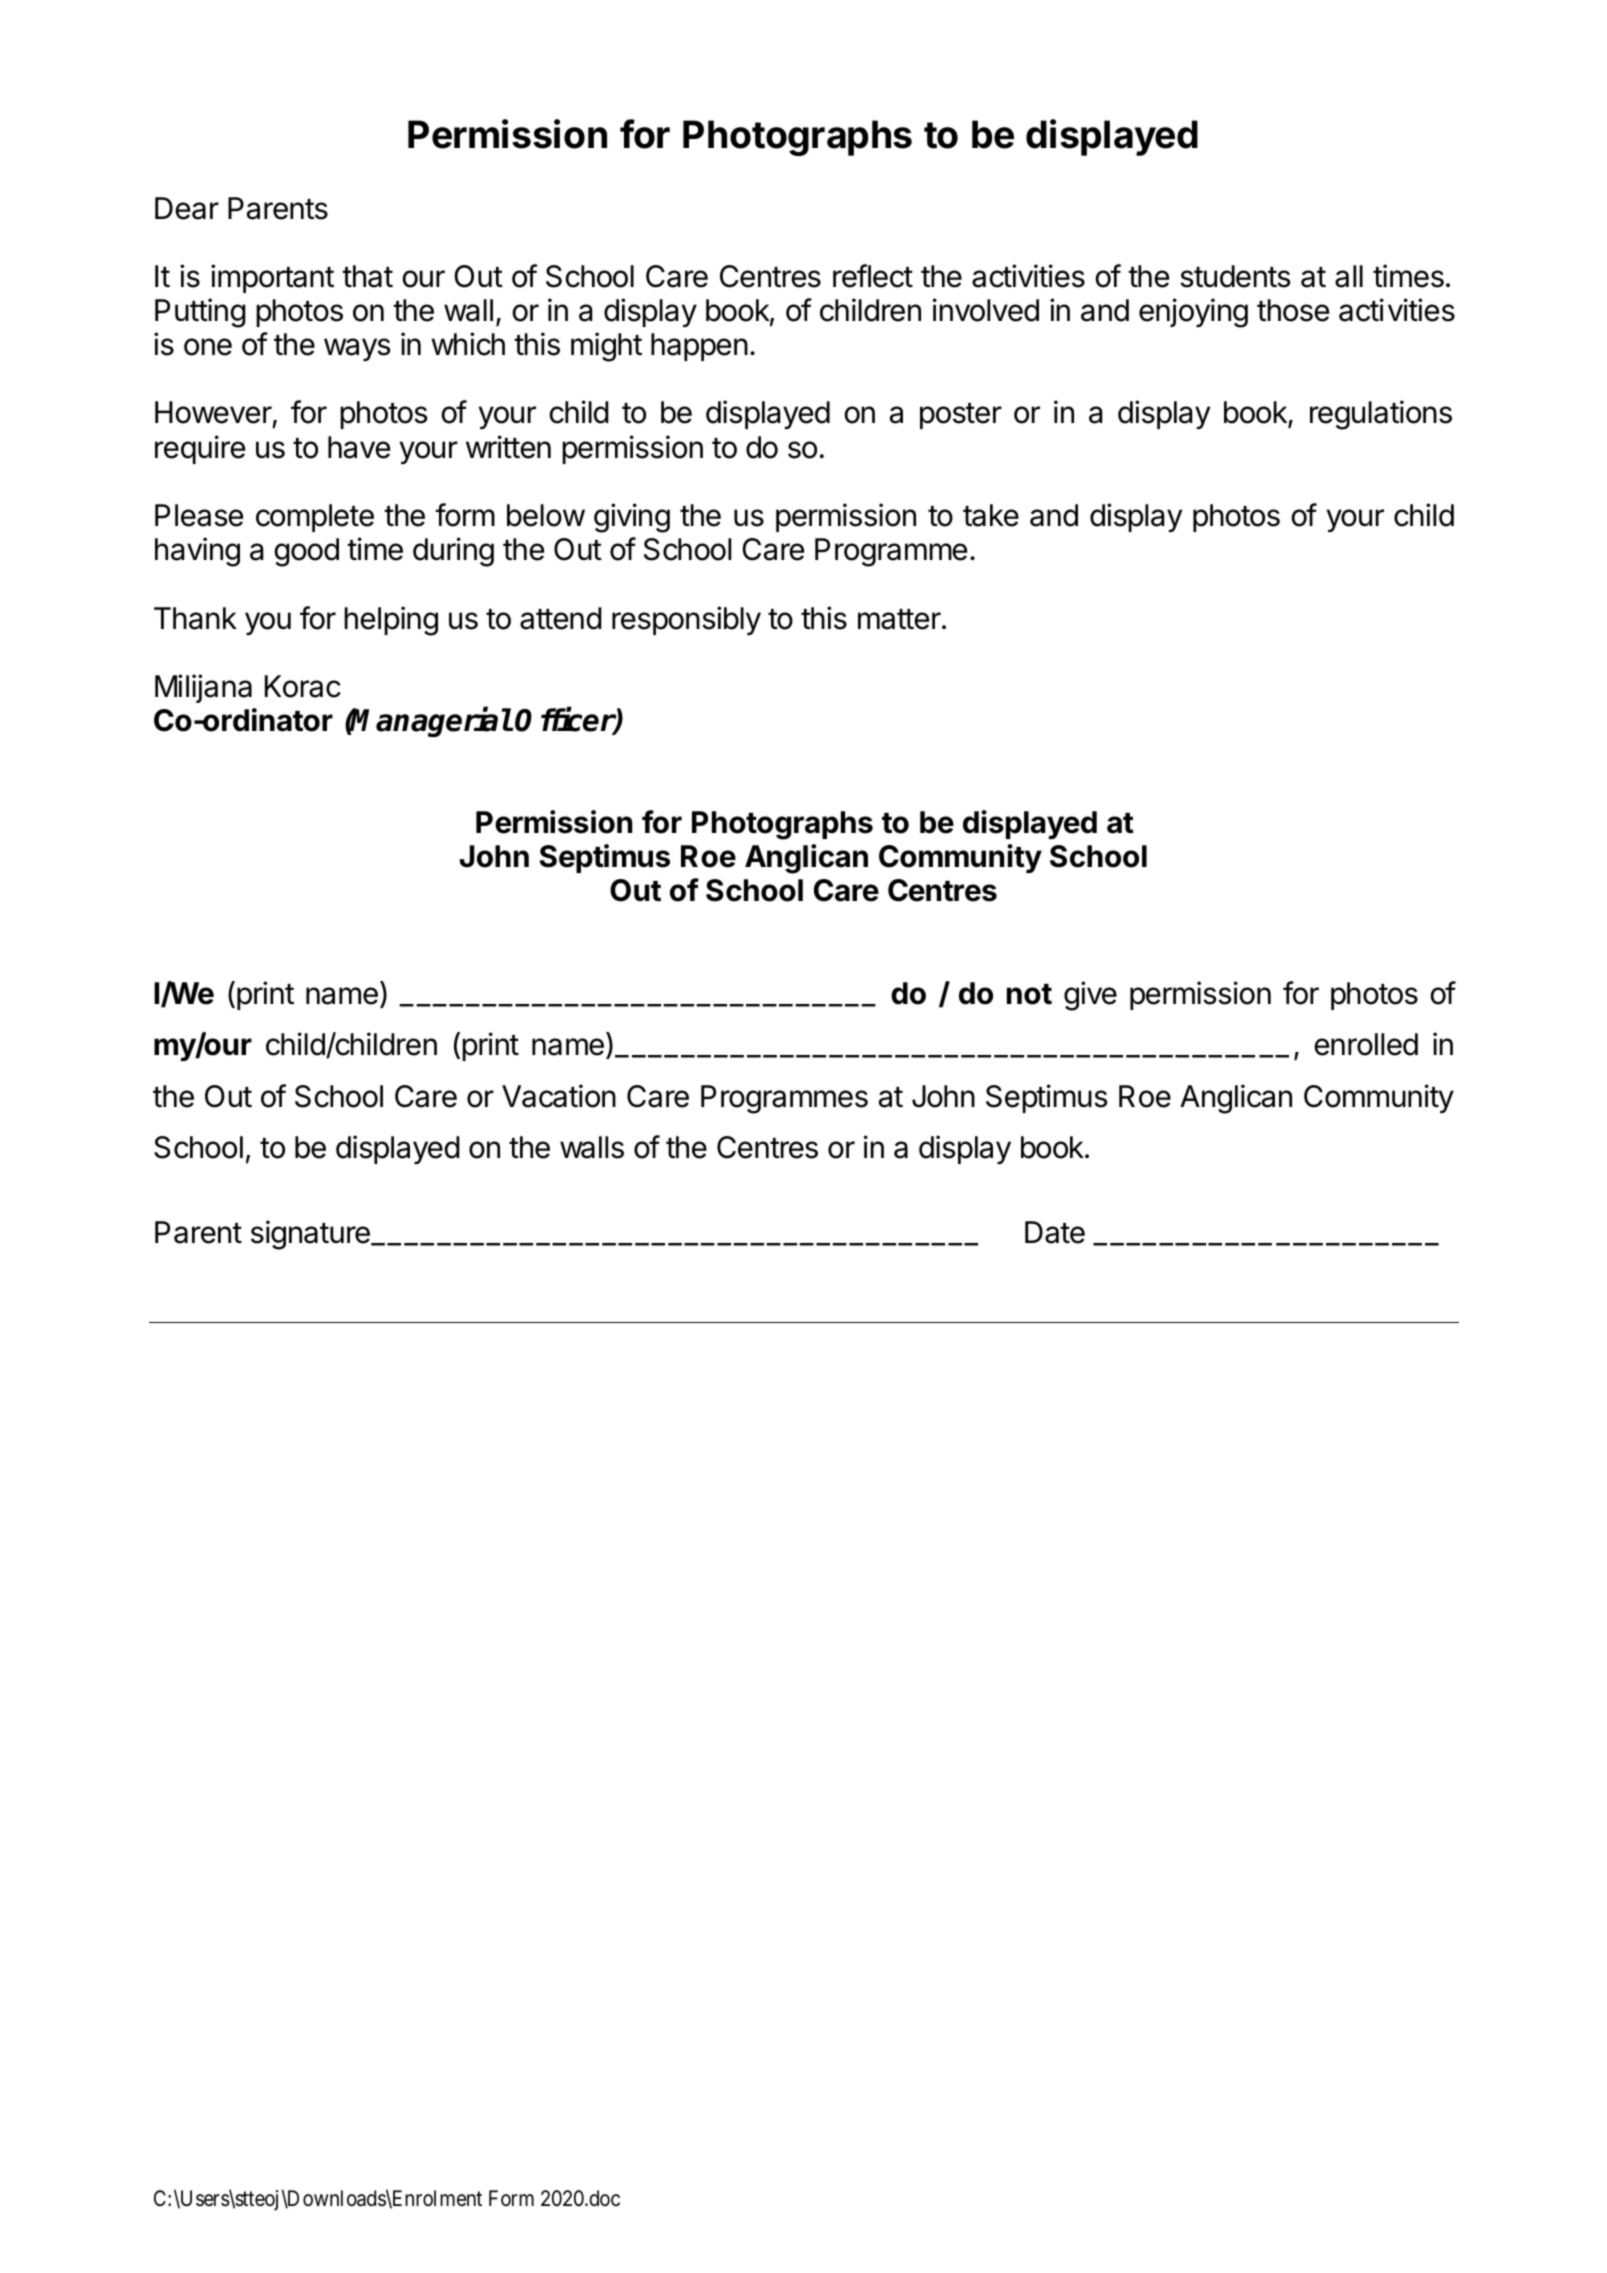 This document has width=1607, height=2273. I want to click on not, so click(1029, 994).
